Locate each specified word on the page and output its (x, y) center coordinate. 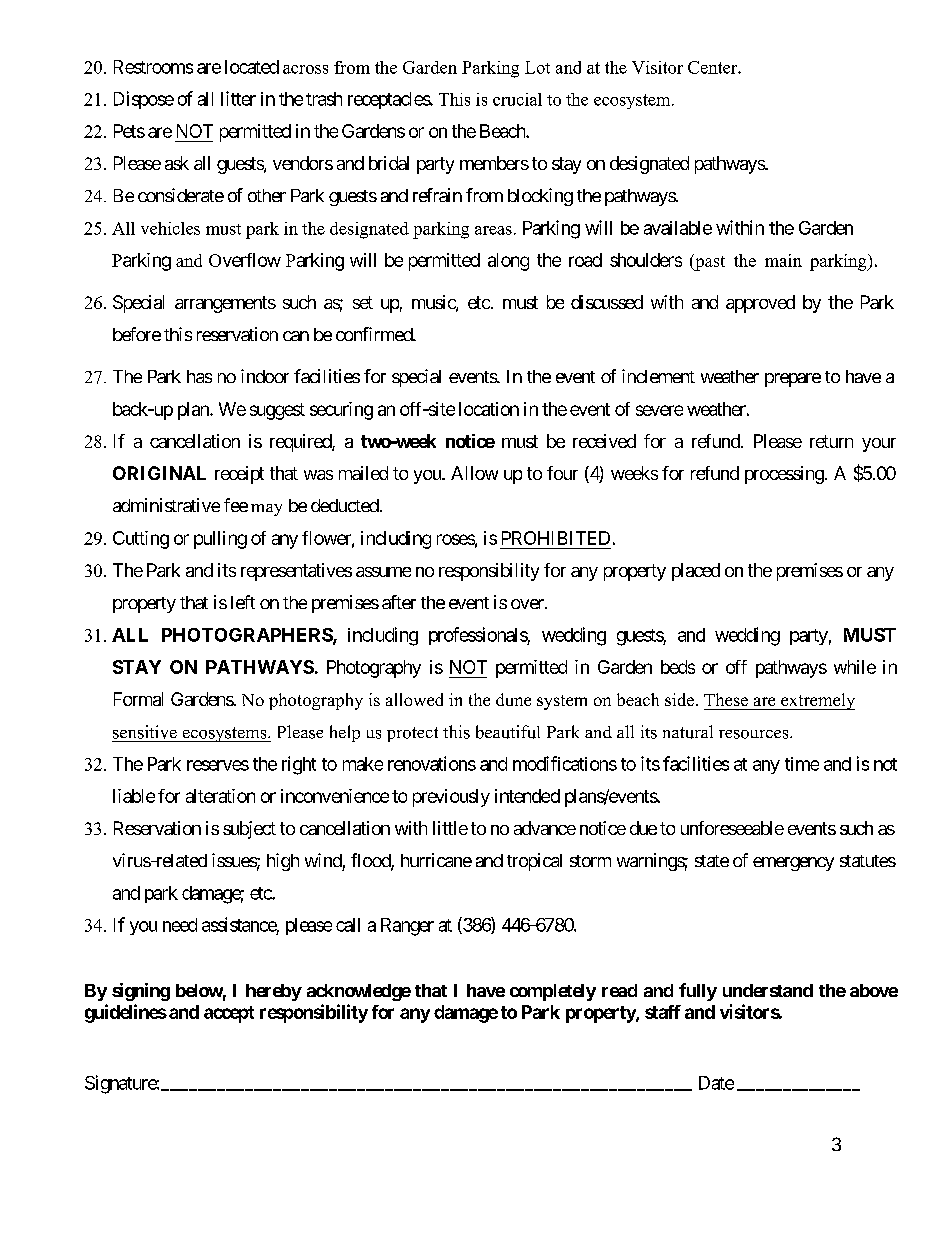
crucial (517, 99)
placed (696, 572)
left (243, 602)
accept (229, 1014)
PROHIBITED (556, 538)
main (783, 260)
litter (238, 98)
